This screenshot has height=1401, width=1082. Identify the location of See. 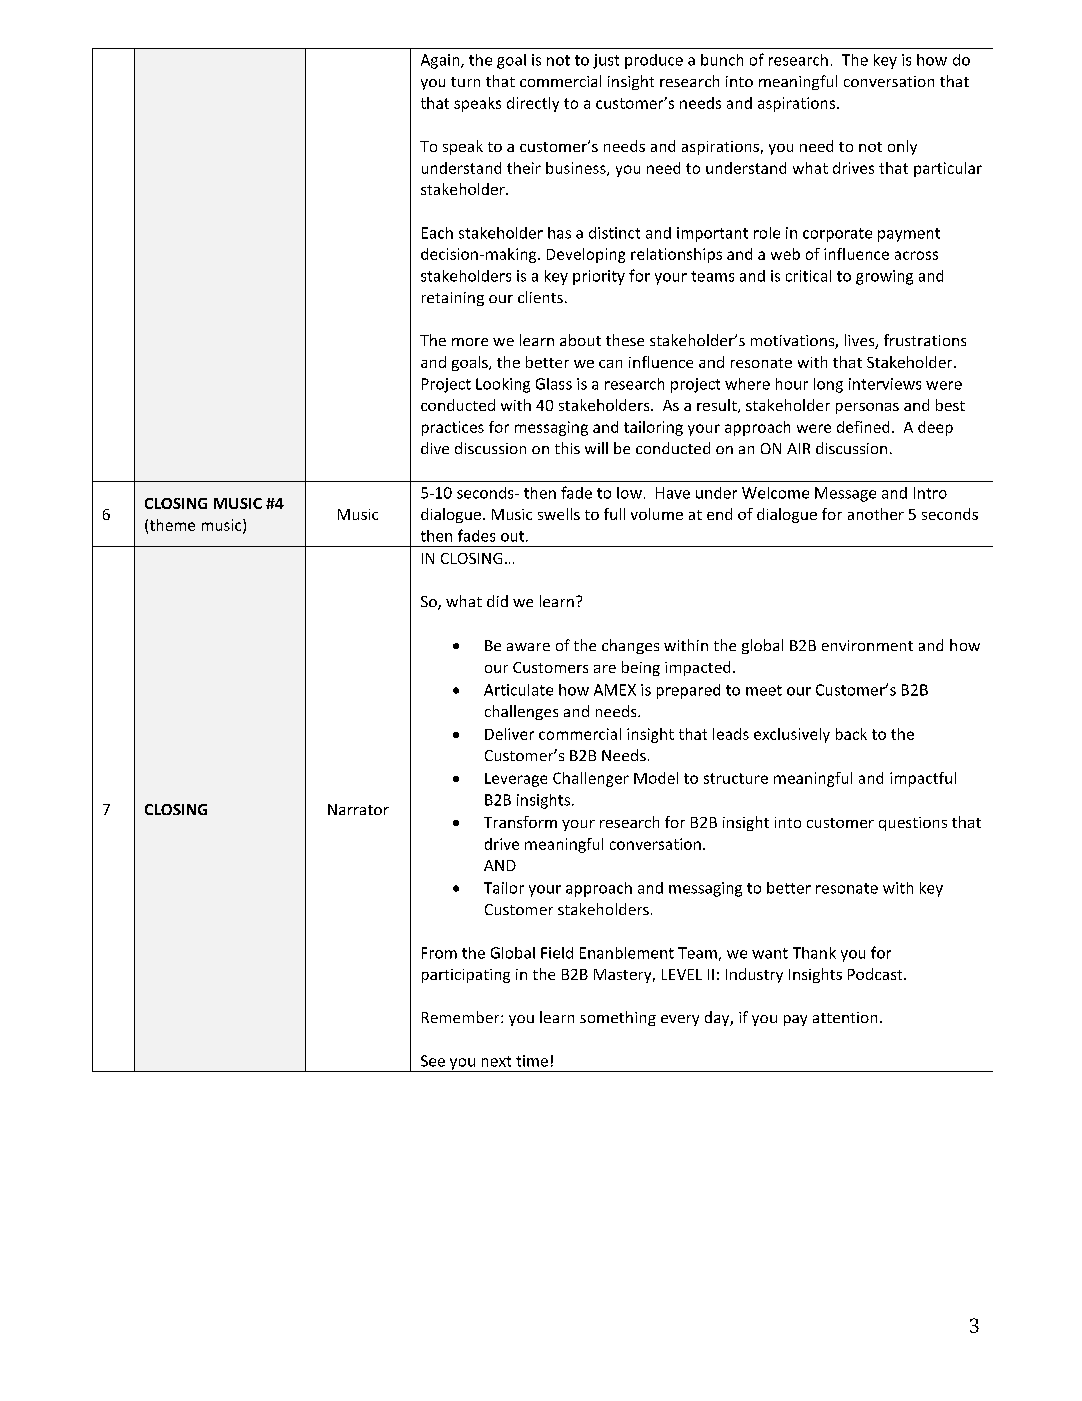
(433, 1061).
